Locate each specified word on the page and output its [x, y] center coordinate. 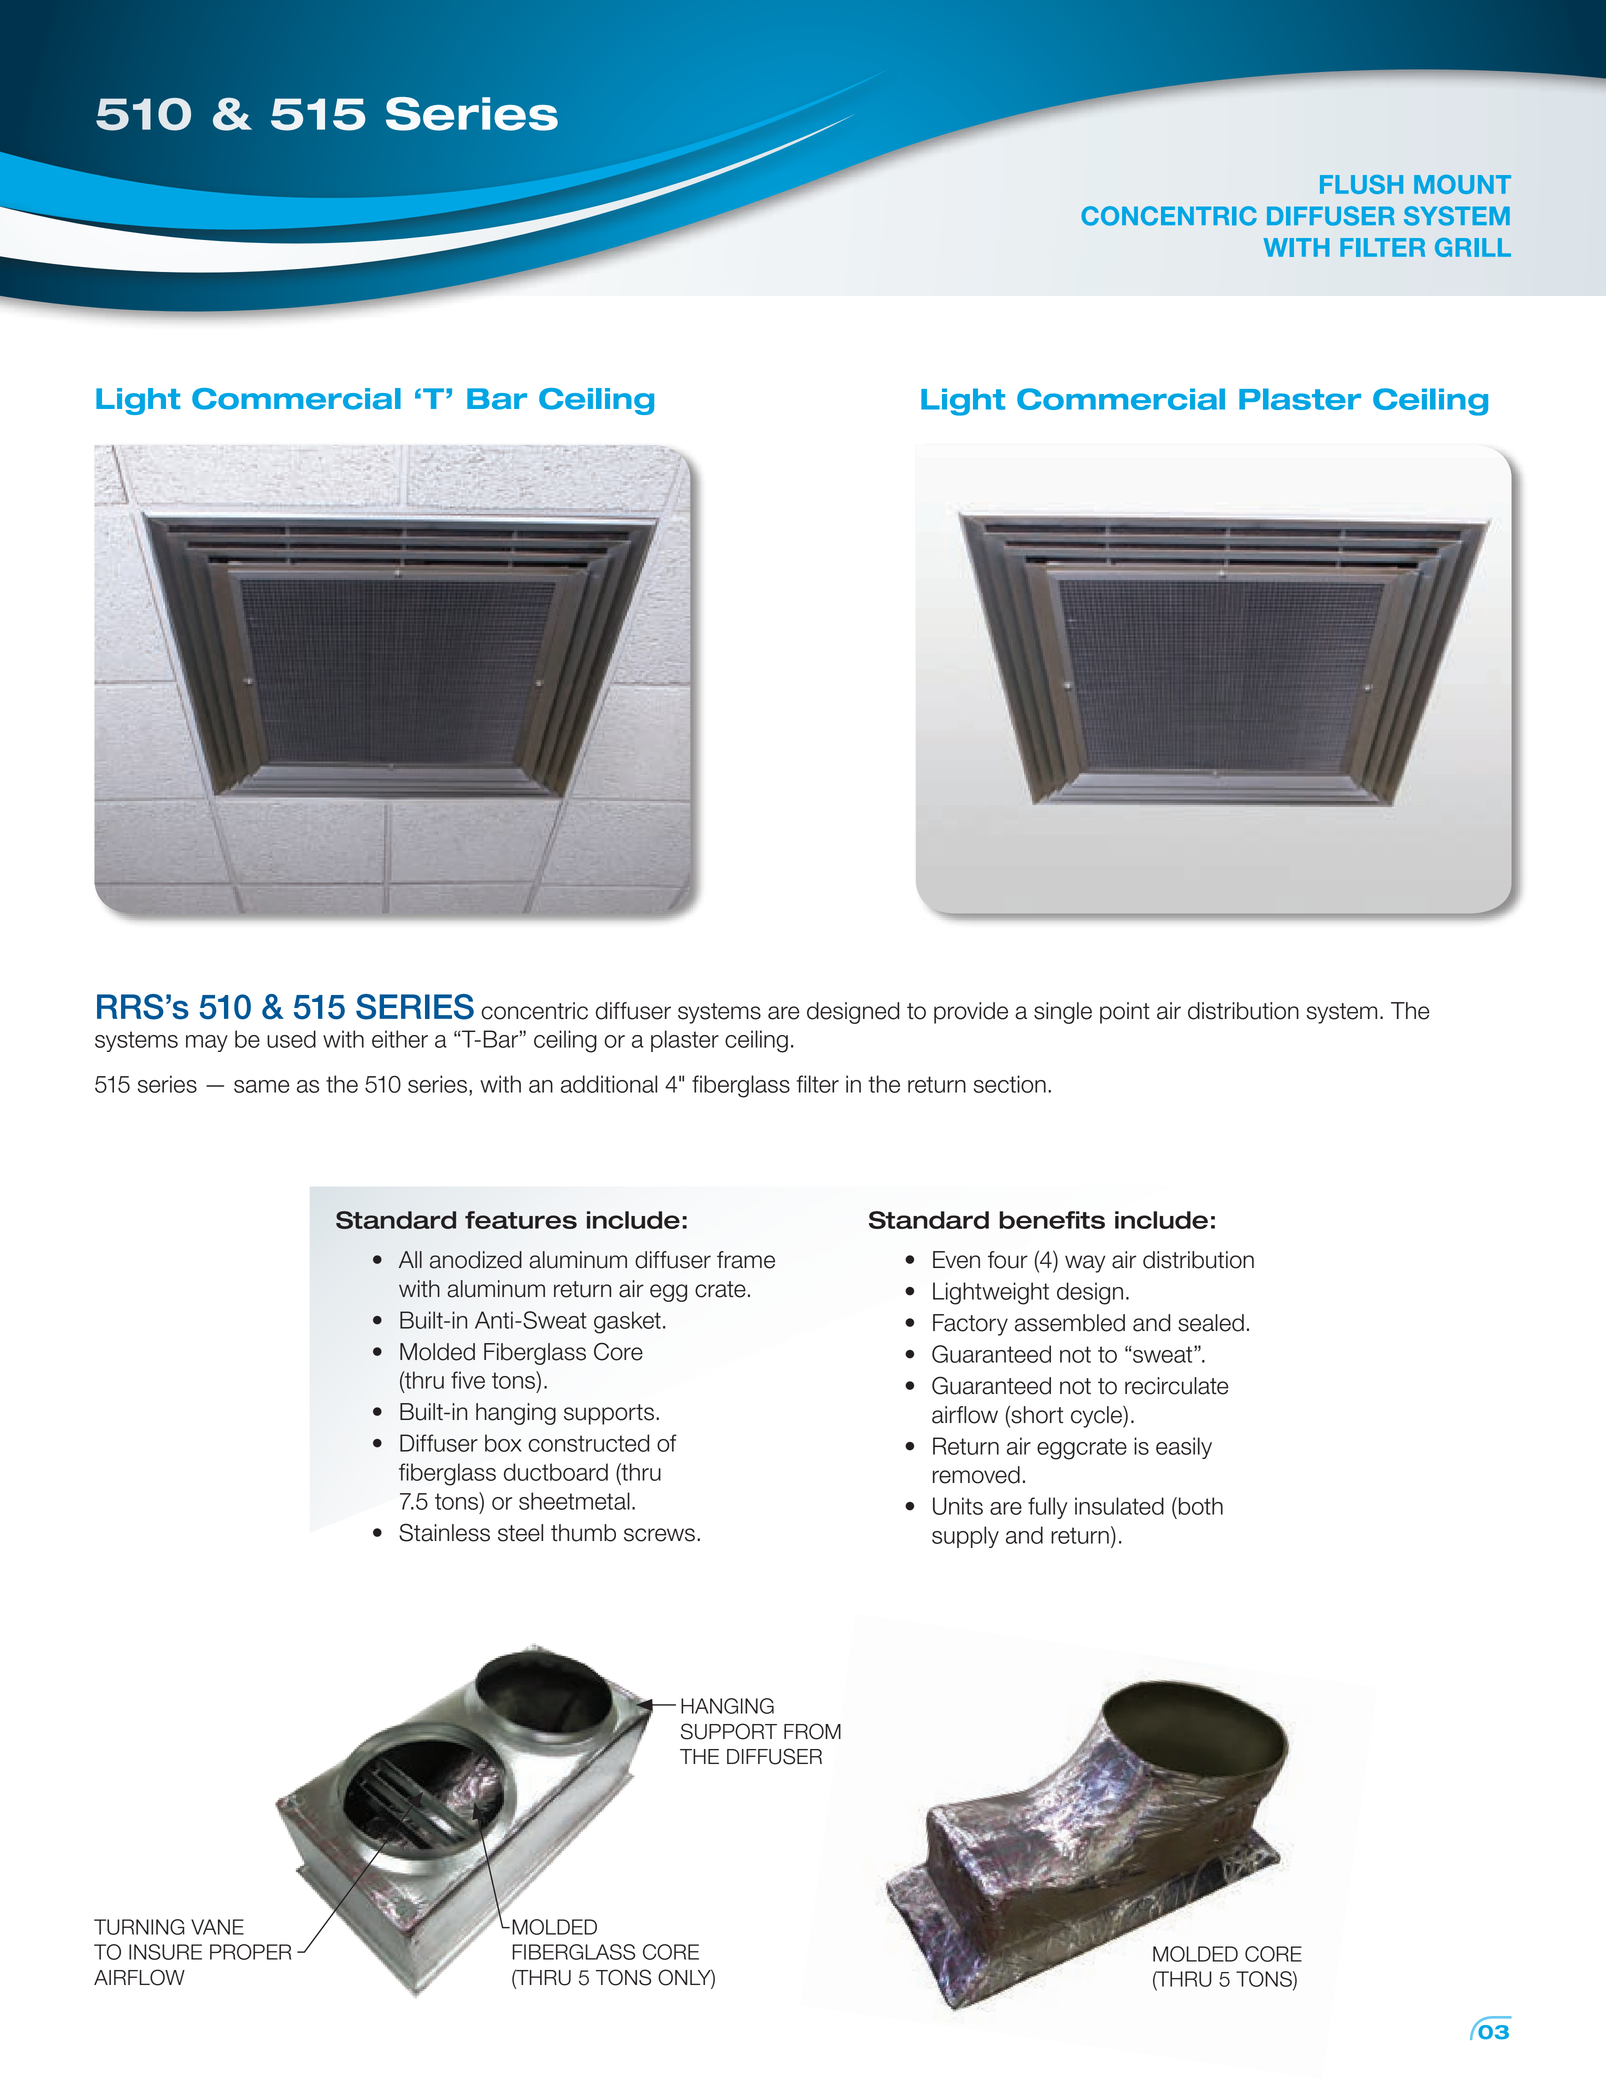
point [1125, 1013]
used [291, 1039]
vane [217, 1927]
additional [609, 1084]
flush [1361, 184]
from [812, 1731]
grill [1473, 247]
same [261, 1086]
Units [958, 1506]
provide [971, 1013]
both [1201, 1506]
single [1063, 1013]
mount [1462, 184]
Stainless [444, 1532]
